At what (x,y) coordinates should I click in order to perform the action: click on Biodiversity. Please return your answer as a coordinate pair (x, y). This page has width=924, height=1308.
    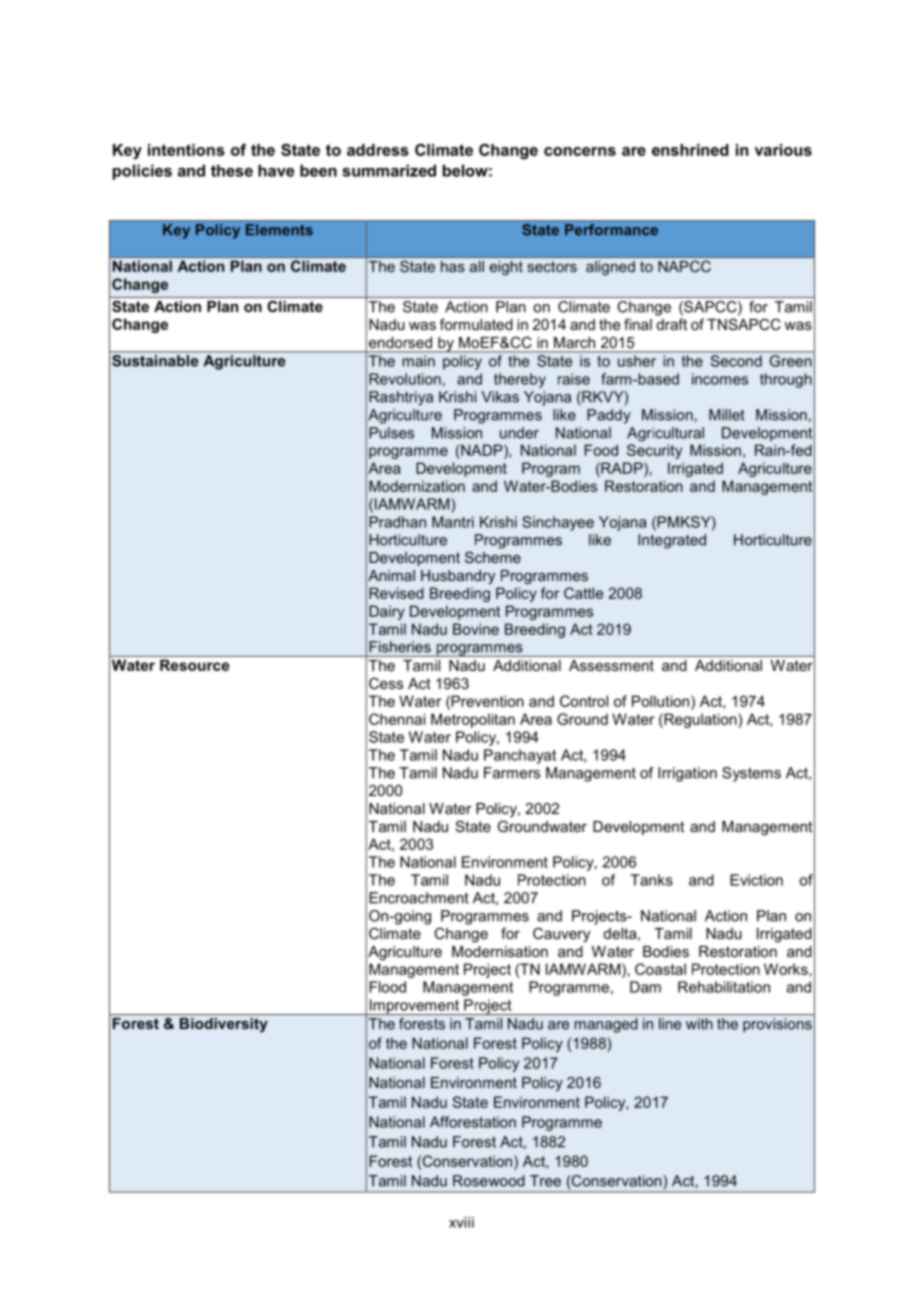
    Looking at the image, I should click on (224, 1025).
